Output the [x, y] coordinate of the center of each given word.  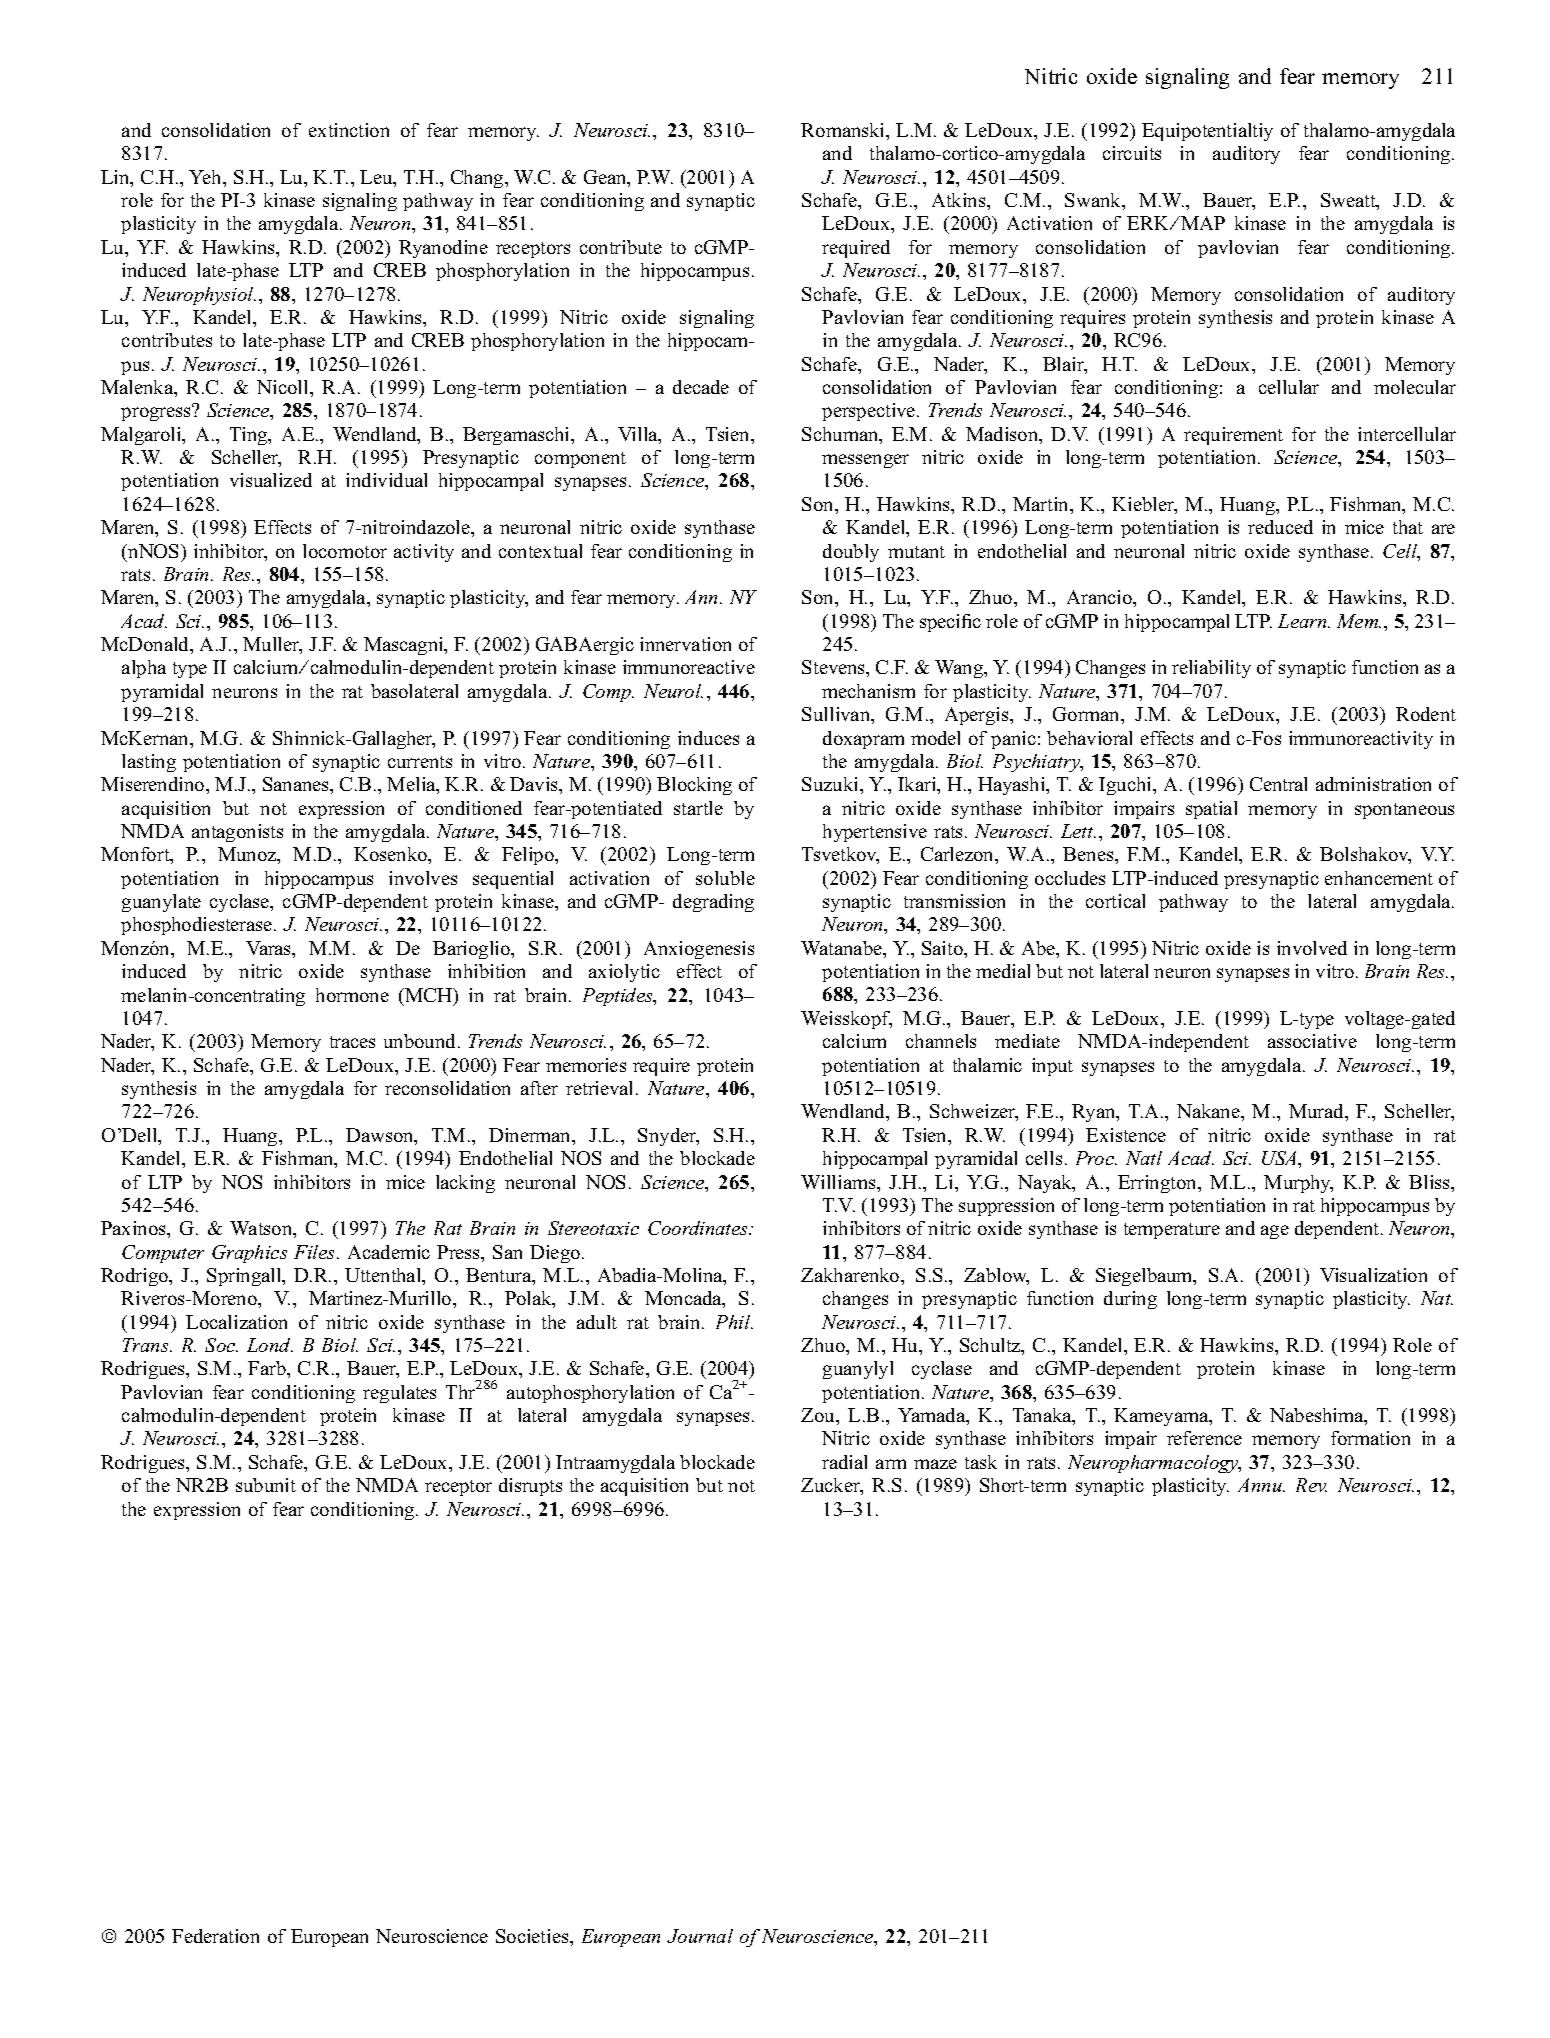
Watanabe [842, 948]
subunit [266, 1485]
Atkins [960, 200]
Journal [700, 1936]
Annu [1261, 1485]
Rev [1311, 1485]
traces [352, 1042]
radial [844, 1462]
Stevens [835, 668]
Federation [215, 1936]
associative [1312, 1041]
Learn [1303, 621]
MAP [1202, 223]
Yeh [207, 178]
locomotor [345, 551]
